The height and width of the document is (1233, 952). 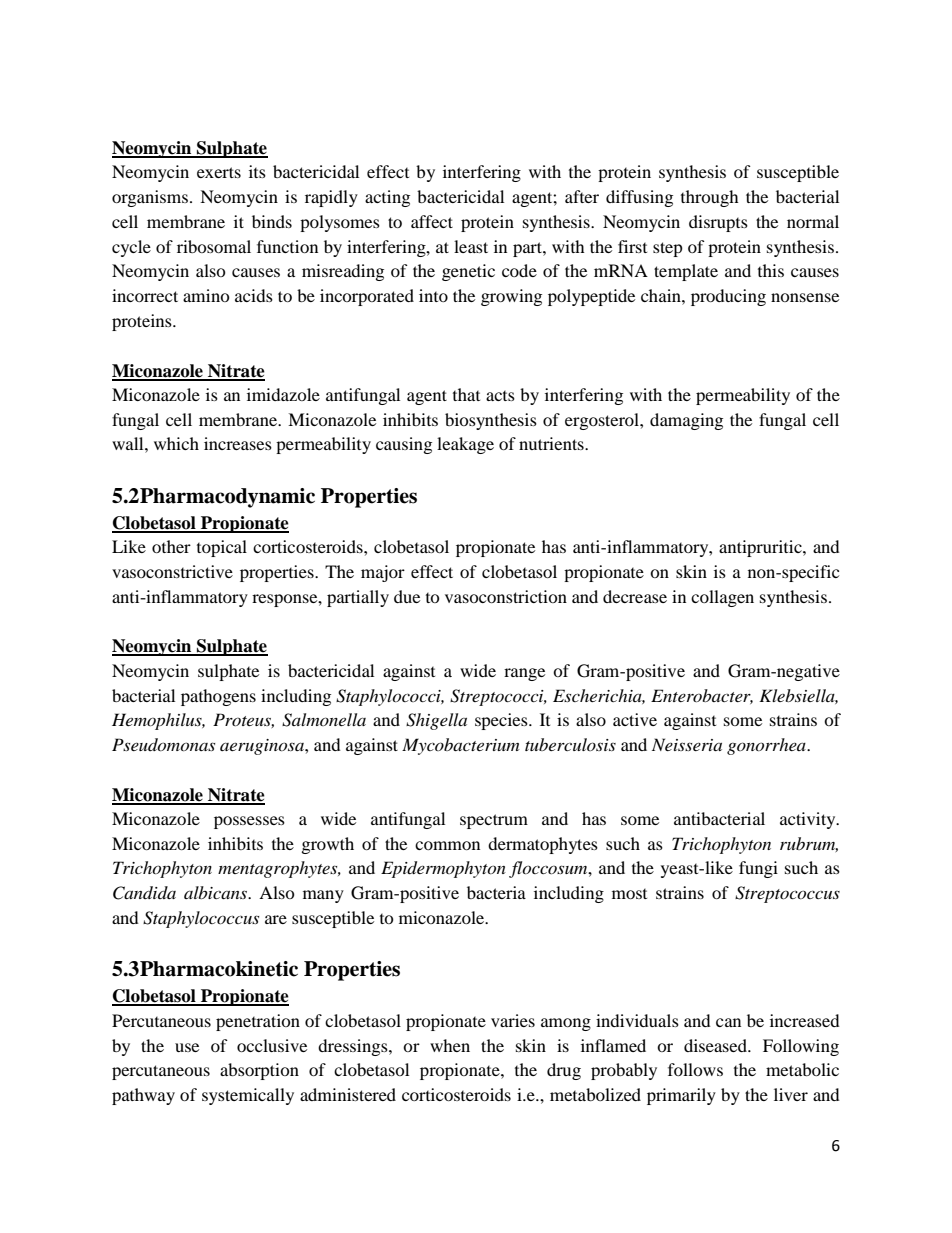 What do you see at coordinates (686, 421) in the document?
I see `damaging` at bounding box center [686, 421].
